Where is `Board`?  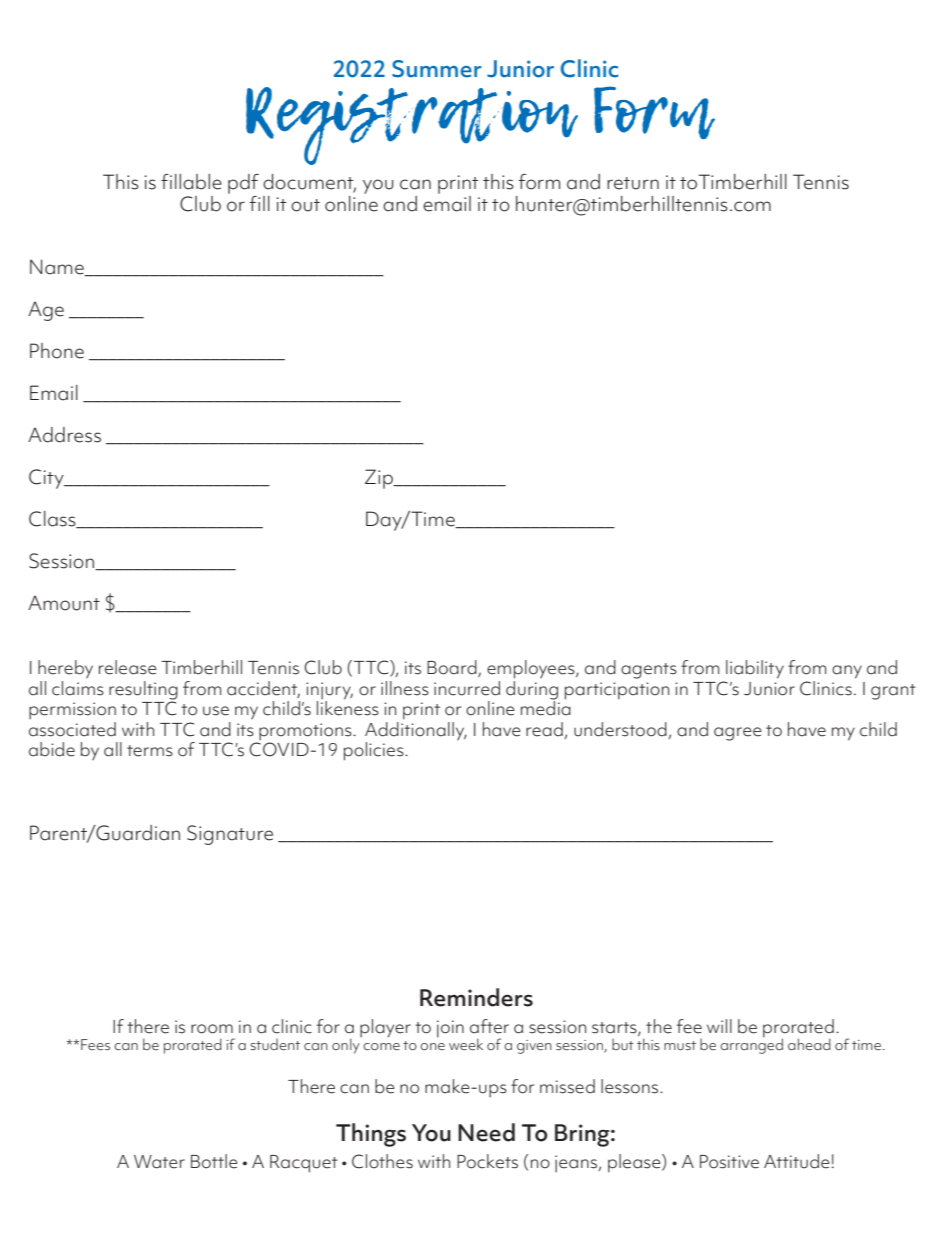
Board is located at coordinates (453, 668).
